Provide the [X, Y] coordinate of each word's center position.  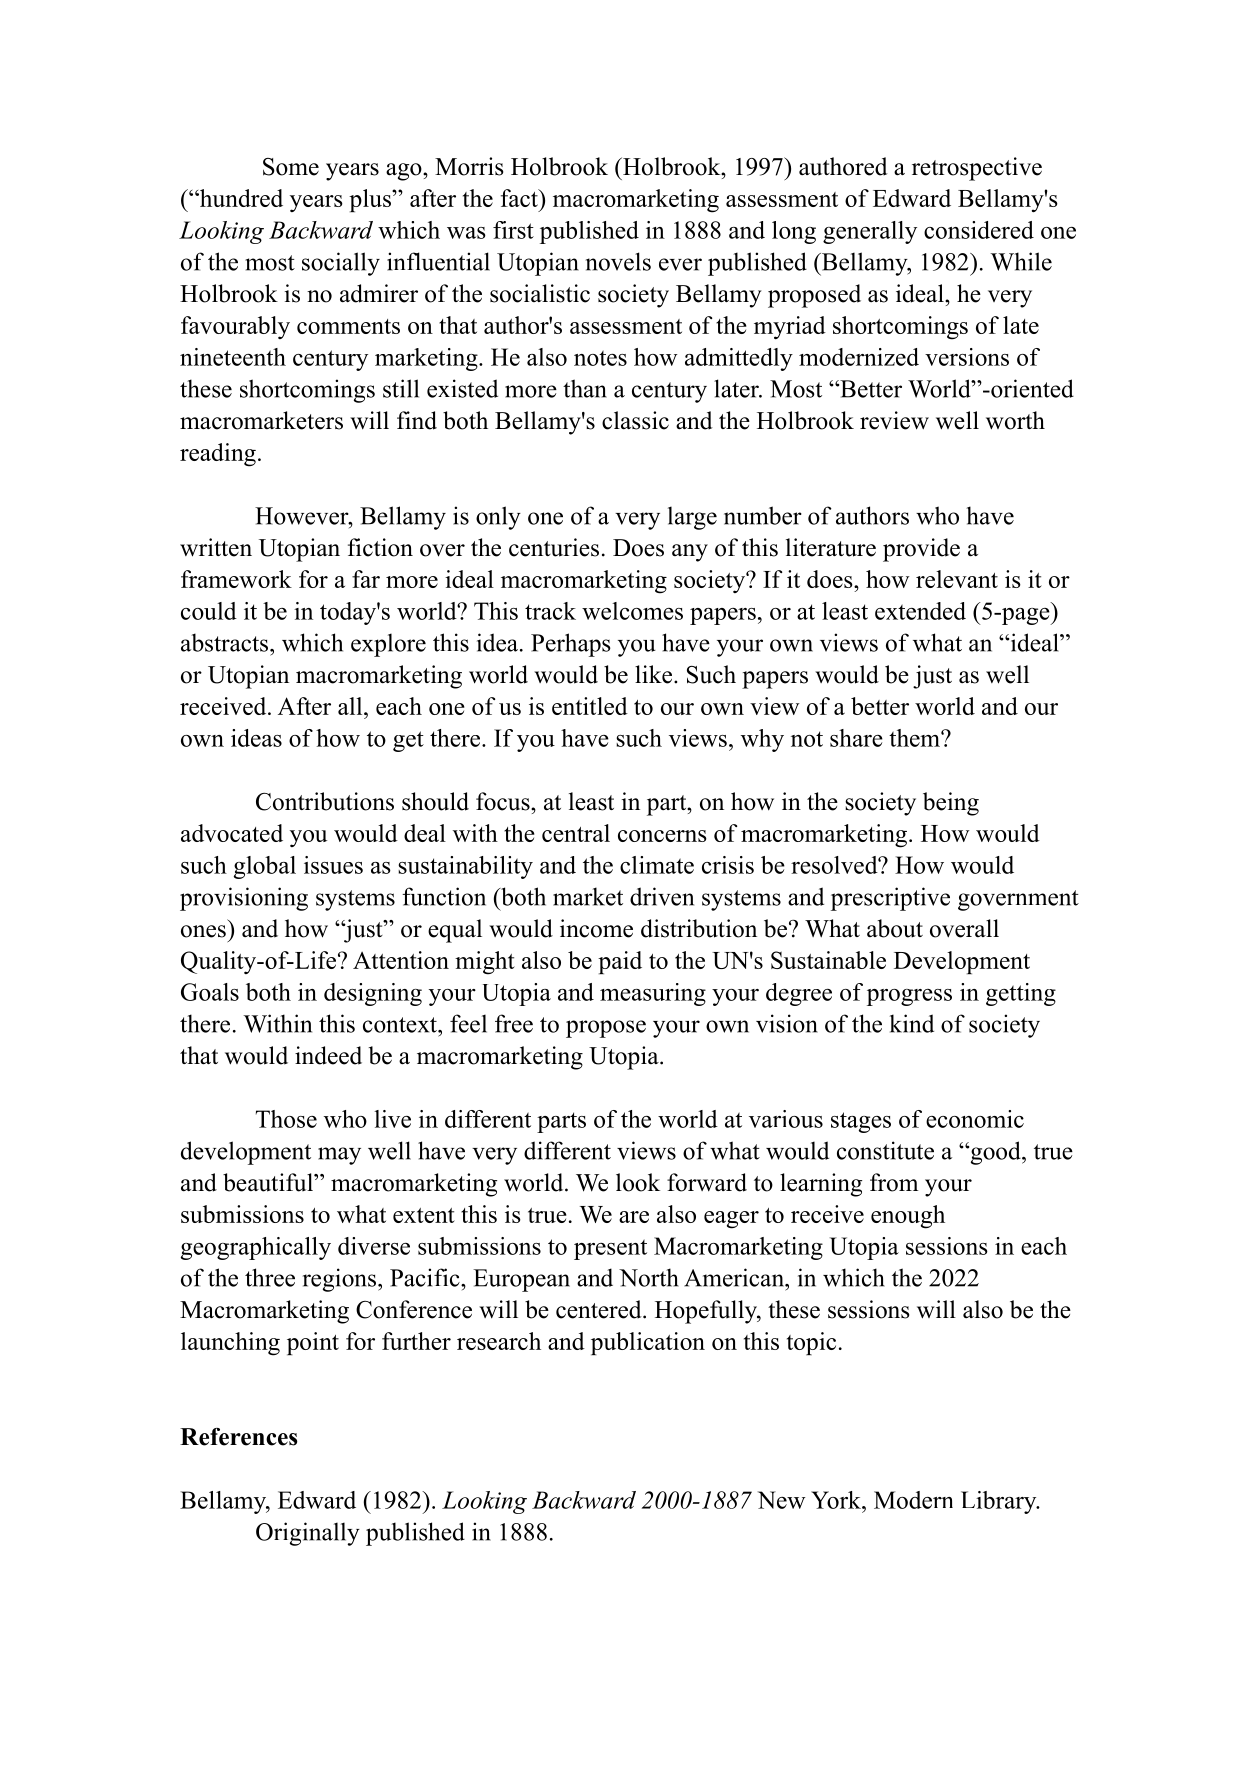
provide [921, 550]
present [610, 1249]
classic [635, 420]
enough [908, 1217]
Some [291, 167]
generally [870, 232]
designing [373, 994]
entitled [590, 706]
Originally [308, 1534]
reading [218, 455]
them [915, 738]
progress [909, 997]
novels [618, 261]
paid [620, 962]
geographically [256, 1248]
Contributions [325, 801]
